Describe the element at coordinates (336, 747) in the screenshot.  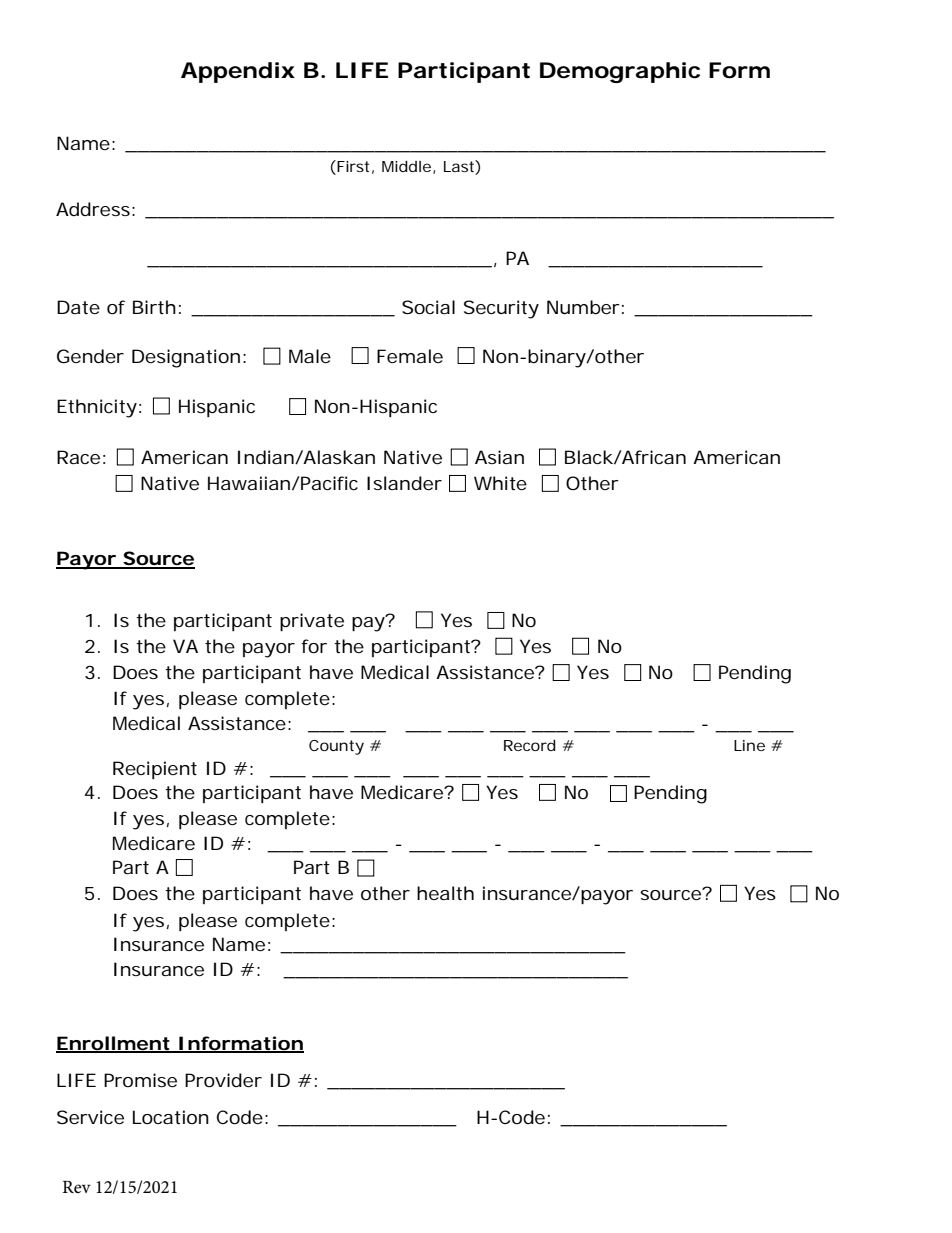
I see `County` at that location.
